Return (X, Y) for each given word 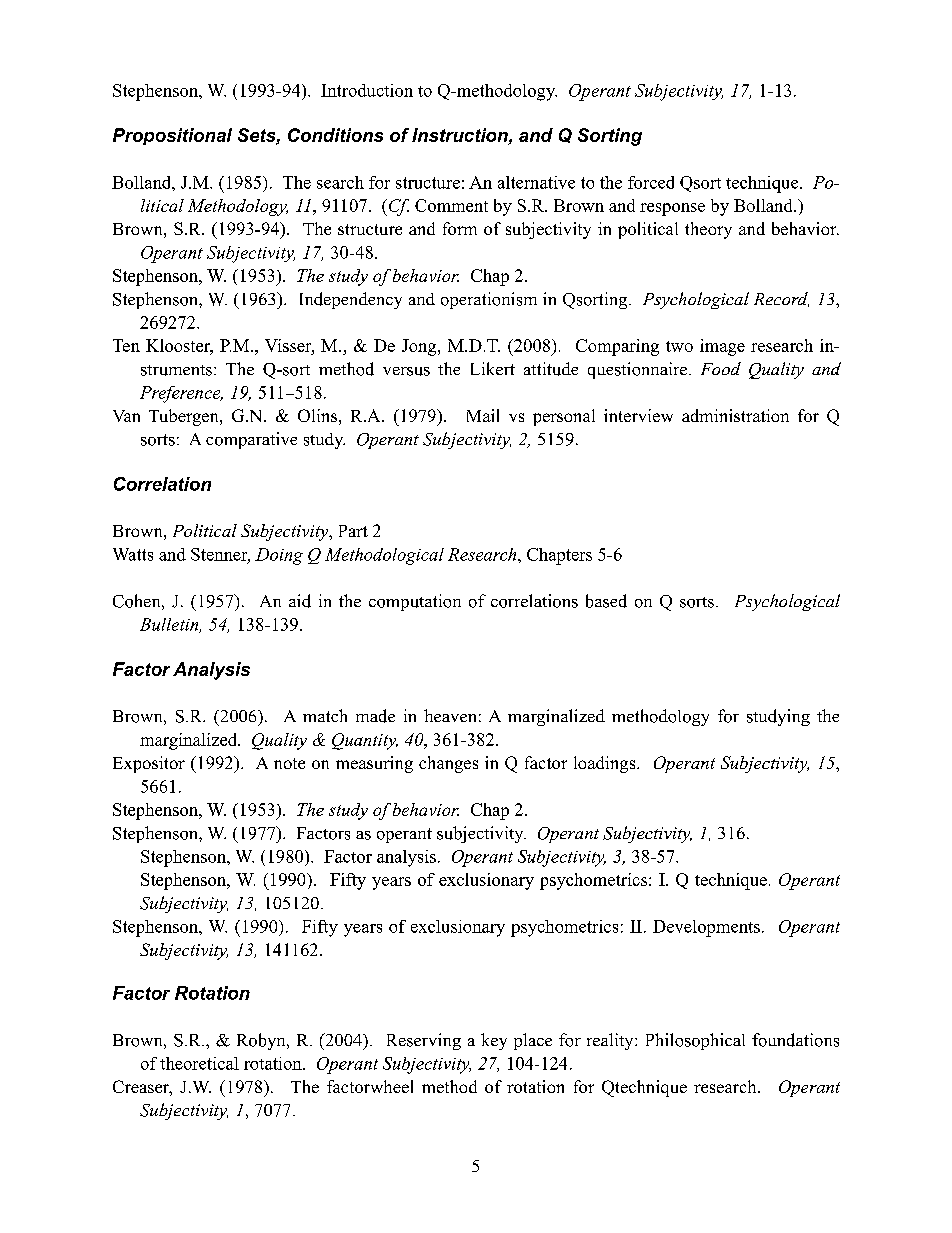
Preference (181, 394)
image (722, 347)
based (606, 601)
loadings (606, 764)
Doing (279, 556)
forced (651, 182)
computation (415, 602)
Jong (420, 347)
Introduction (367, 90)
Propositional (172, 136)
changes (448, 764)
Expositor (149, 764)
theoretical (199, 1063)
